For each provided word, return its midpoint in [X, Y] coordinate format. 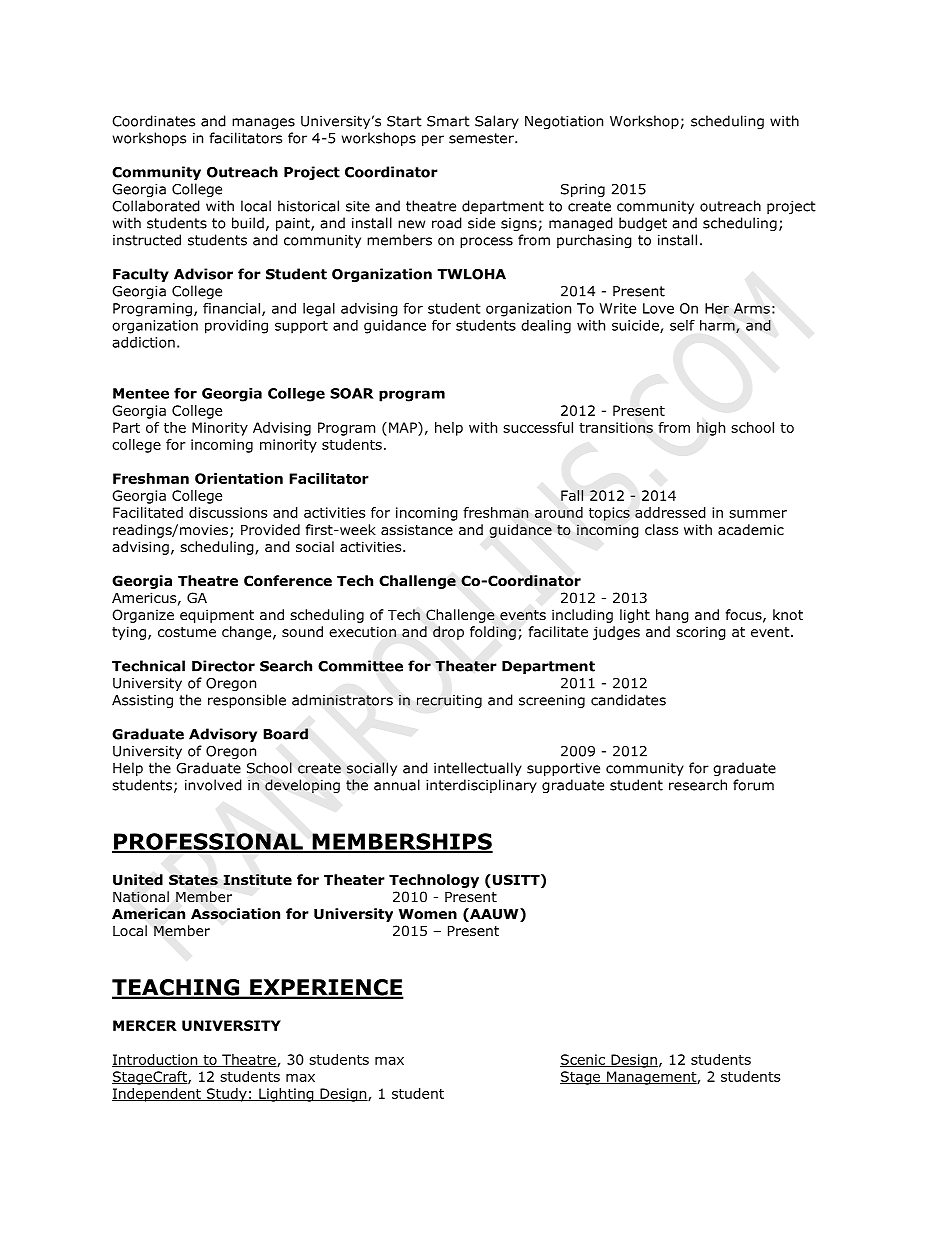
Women [428, 914]
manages [263, 123]
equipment [217, 616]
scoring [701, 633]
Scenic [583, 1060]
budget [643, 224]
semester [482, 138]
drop [448, 633]
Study [226, 1095]
